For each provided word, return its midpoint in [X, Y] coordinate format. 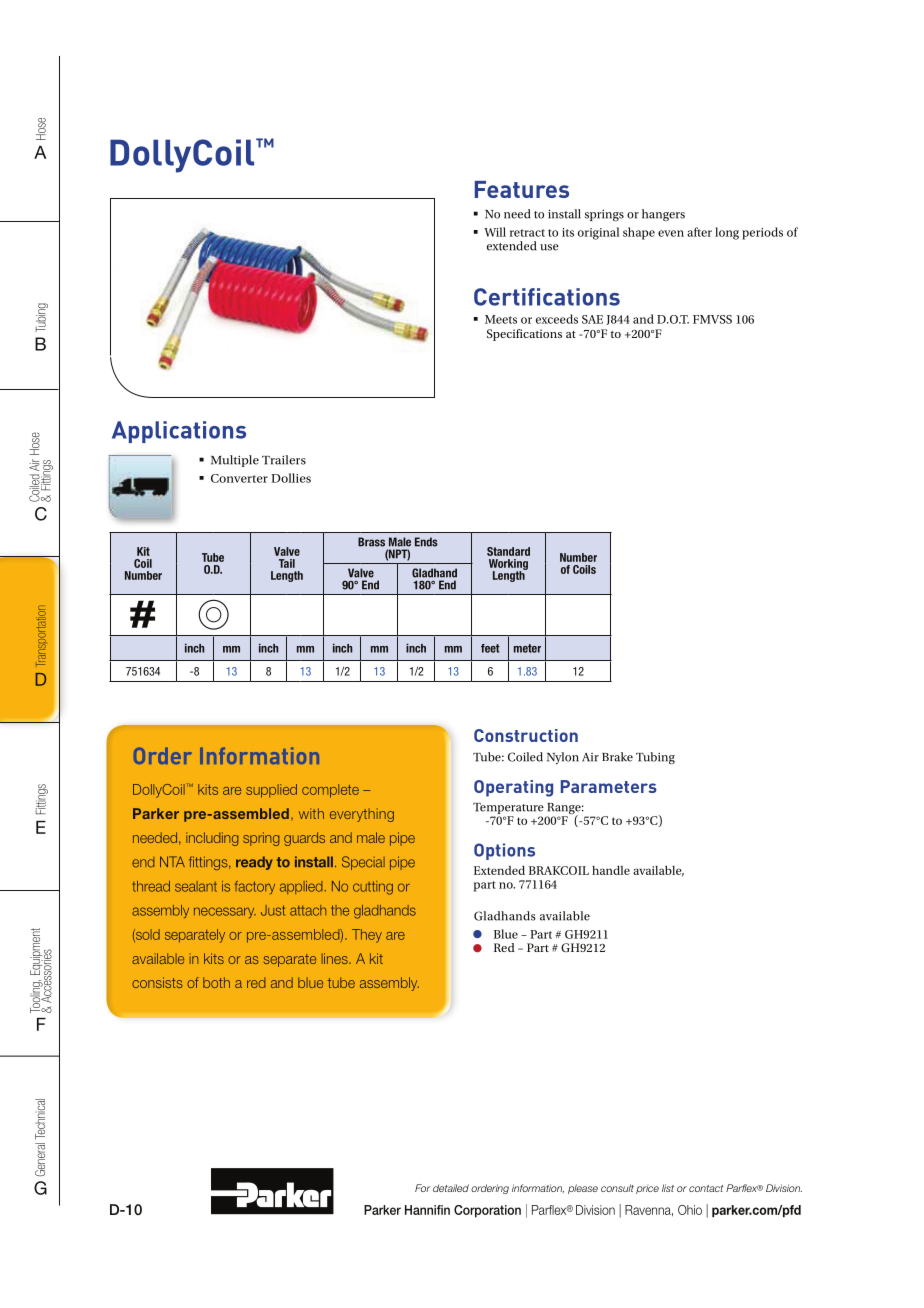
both [216, 982]
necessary [225, 912]
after [699, 232]
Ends [426, 542]
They [367, 936]
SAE [592, 319]
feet [490, 648]
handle [611, 870]
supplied [271, 791]
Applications [179, 432]
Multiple [235, 461]
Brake [617, 757]
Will [495, 232]
